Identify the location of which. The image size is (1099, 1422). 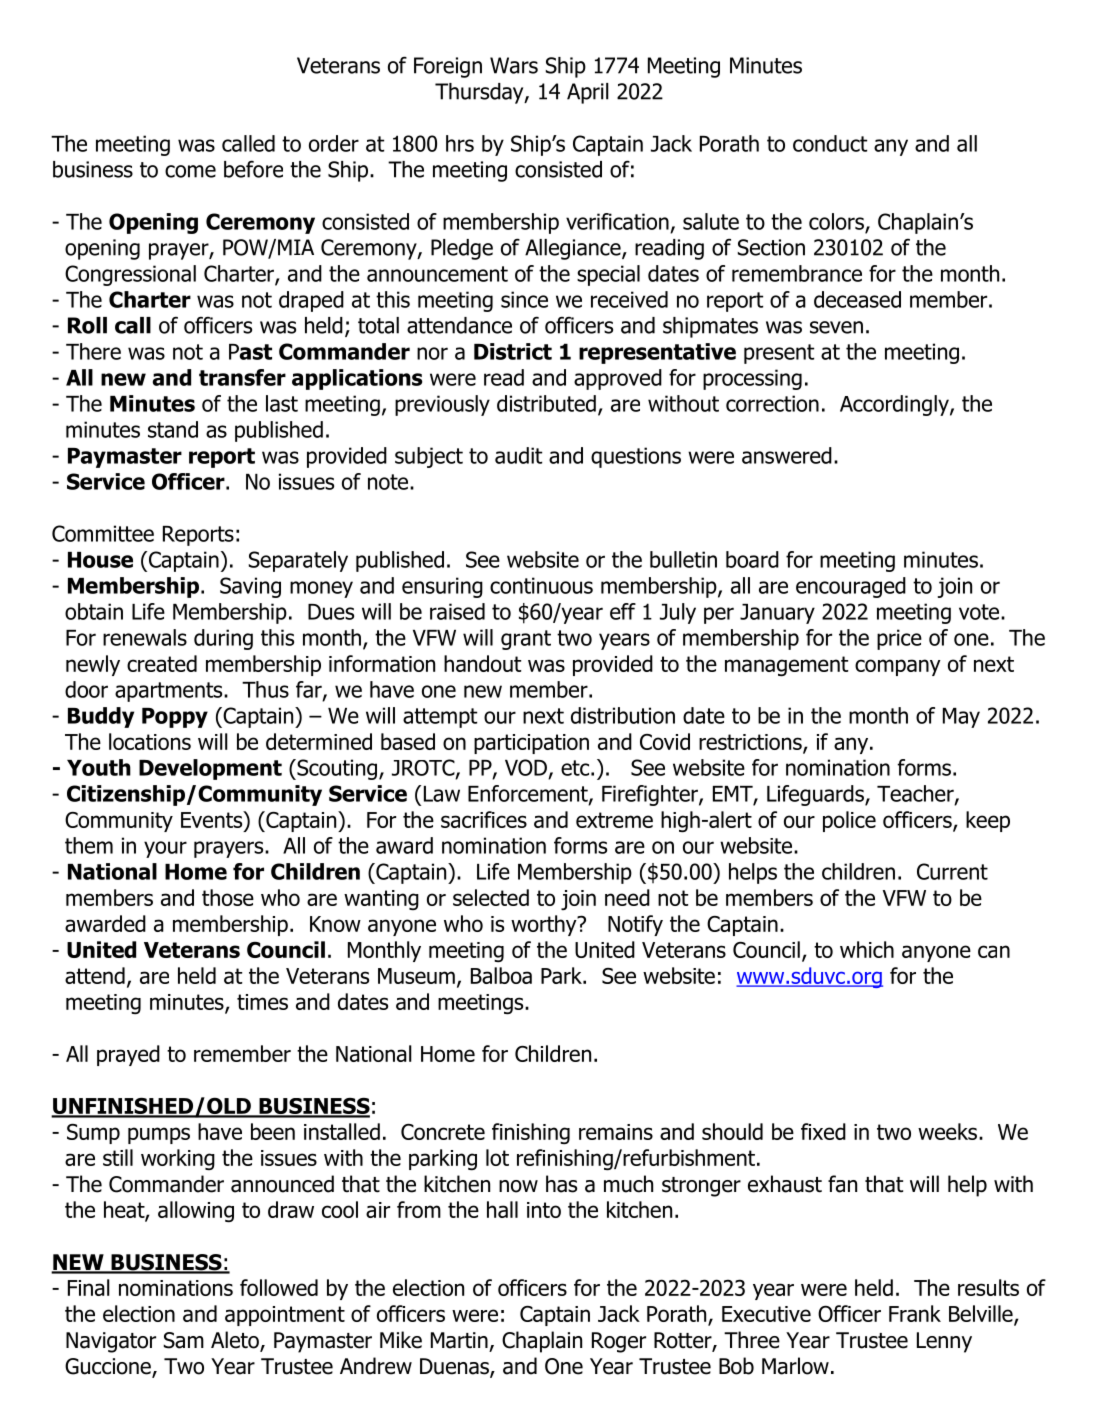
(867, 949).
